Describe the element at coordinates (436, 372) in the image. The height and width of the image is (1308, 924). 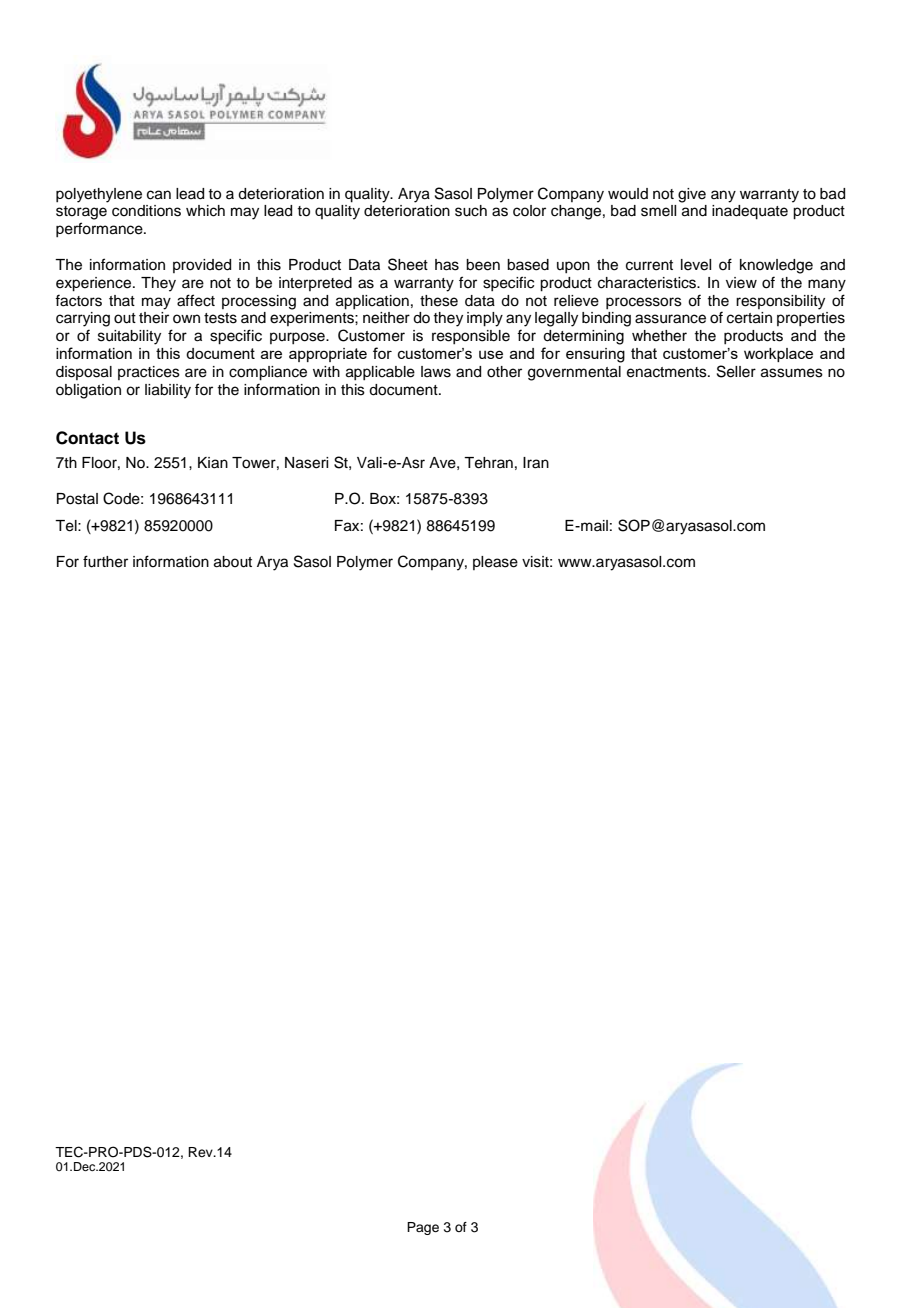
I see `laws` at that location.
